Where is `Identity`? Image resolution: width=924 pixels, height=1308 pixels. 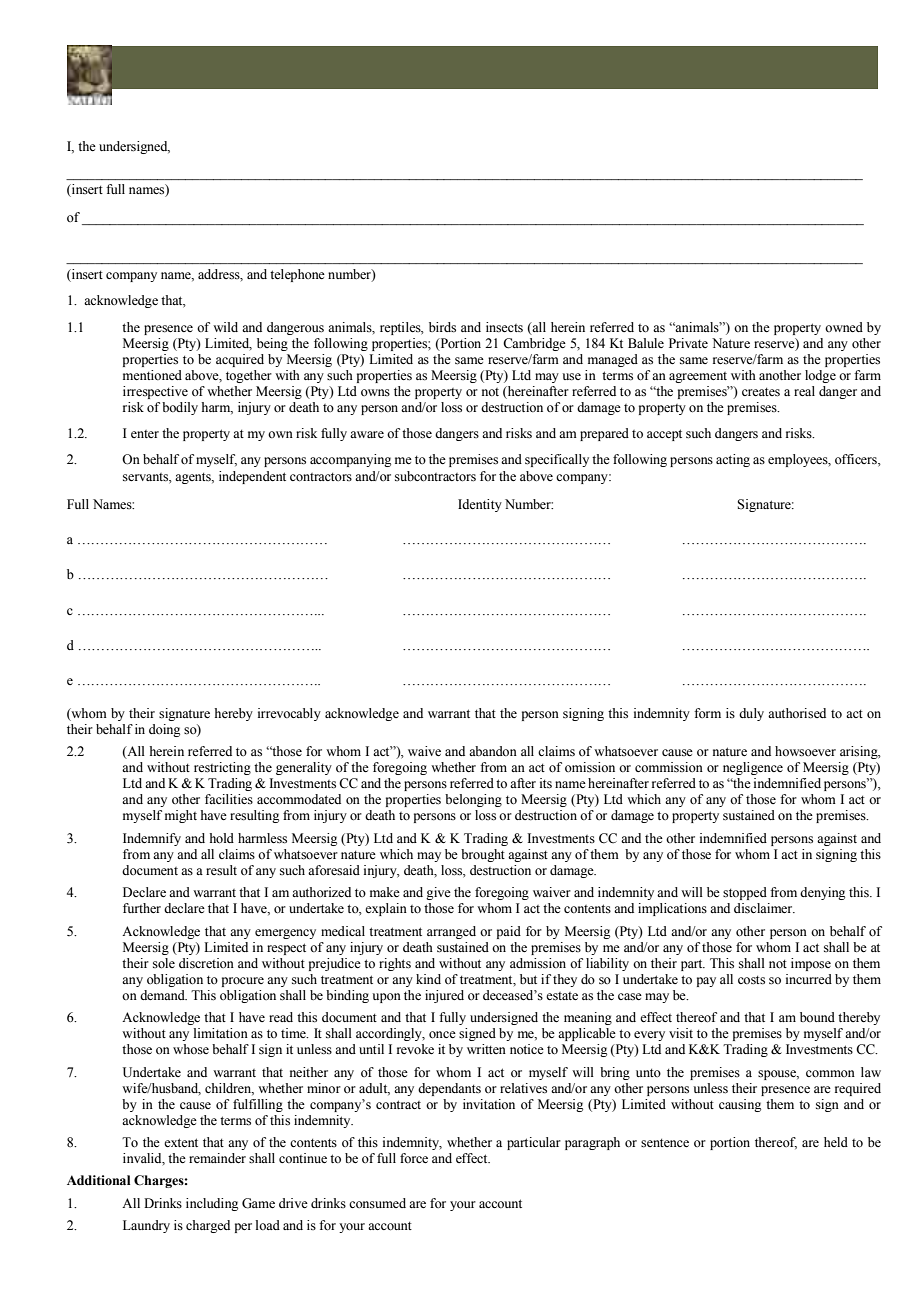 Identity is located at coordinates (480, 505).
